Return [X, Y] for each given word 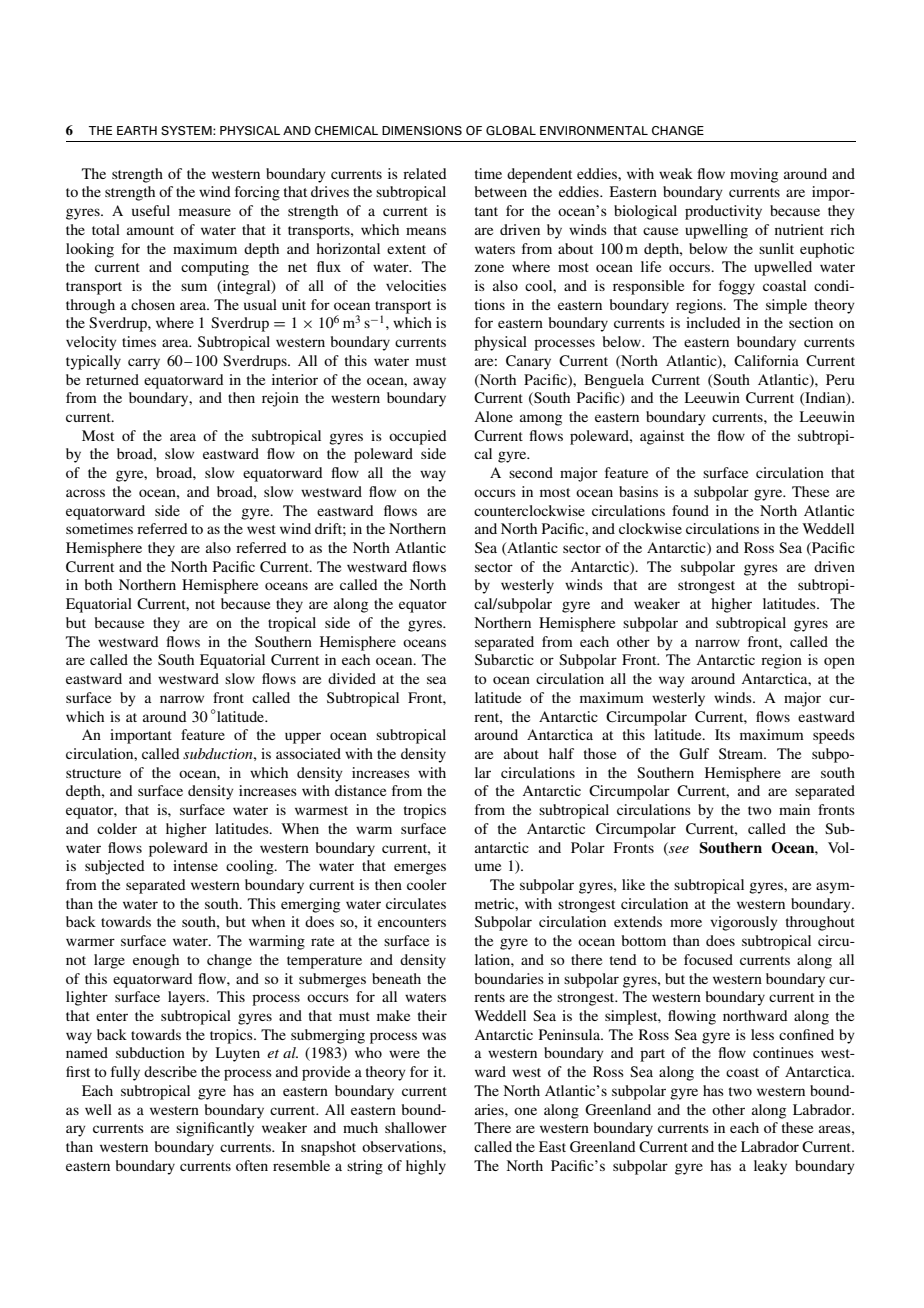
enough [156, 961]
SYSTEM [187, 131]
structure [93, 773]
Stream [742, 754]
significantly [215, 1129]
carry [144, 364]
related [425, 173]
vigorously [744, 923]
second [531, 472]
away [429, 383]
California [766, 361]
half [561, 753]
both [98, 584]
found [690, 510]
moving [754, 175]
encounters [412, 922]
